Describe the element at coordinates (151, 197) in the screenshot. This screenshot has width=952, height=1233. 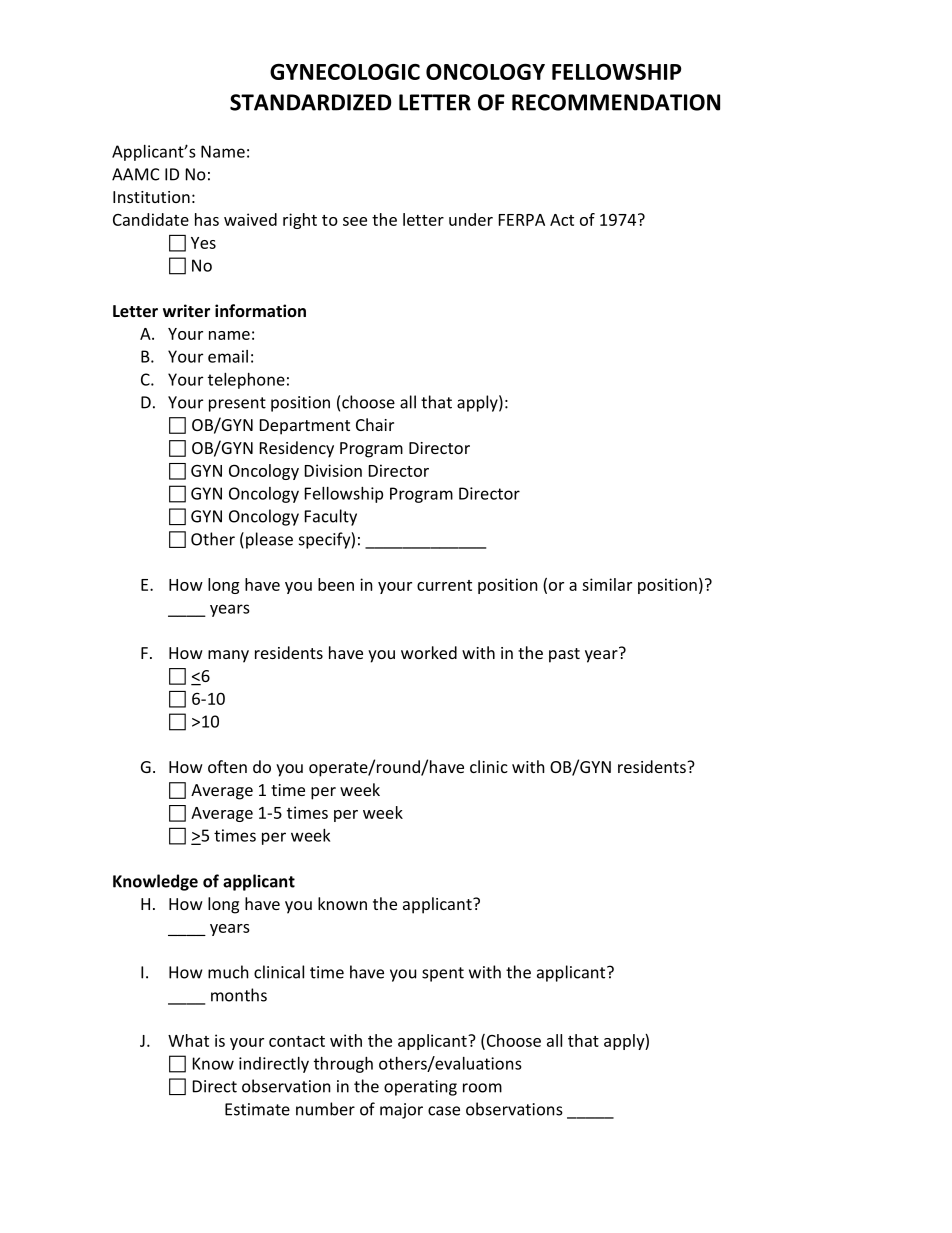
I see `Institution` at that location.
